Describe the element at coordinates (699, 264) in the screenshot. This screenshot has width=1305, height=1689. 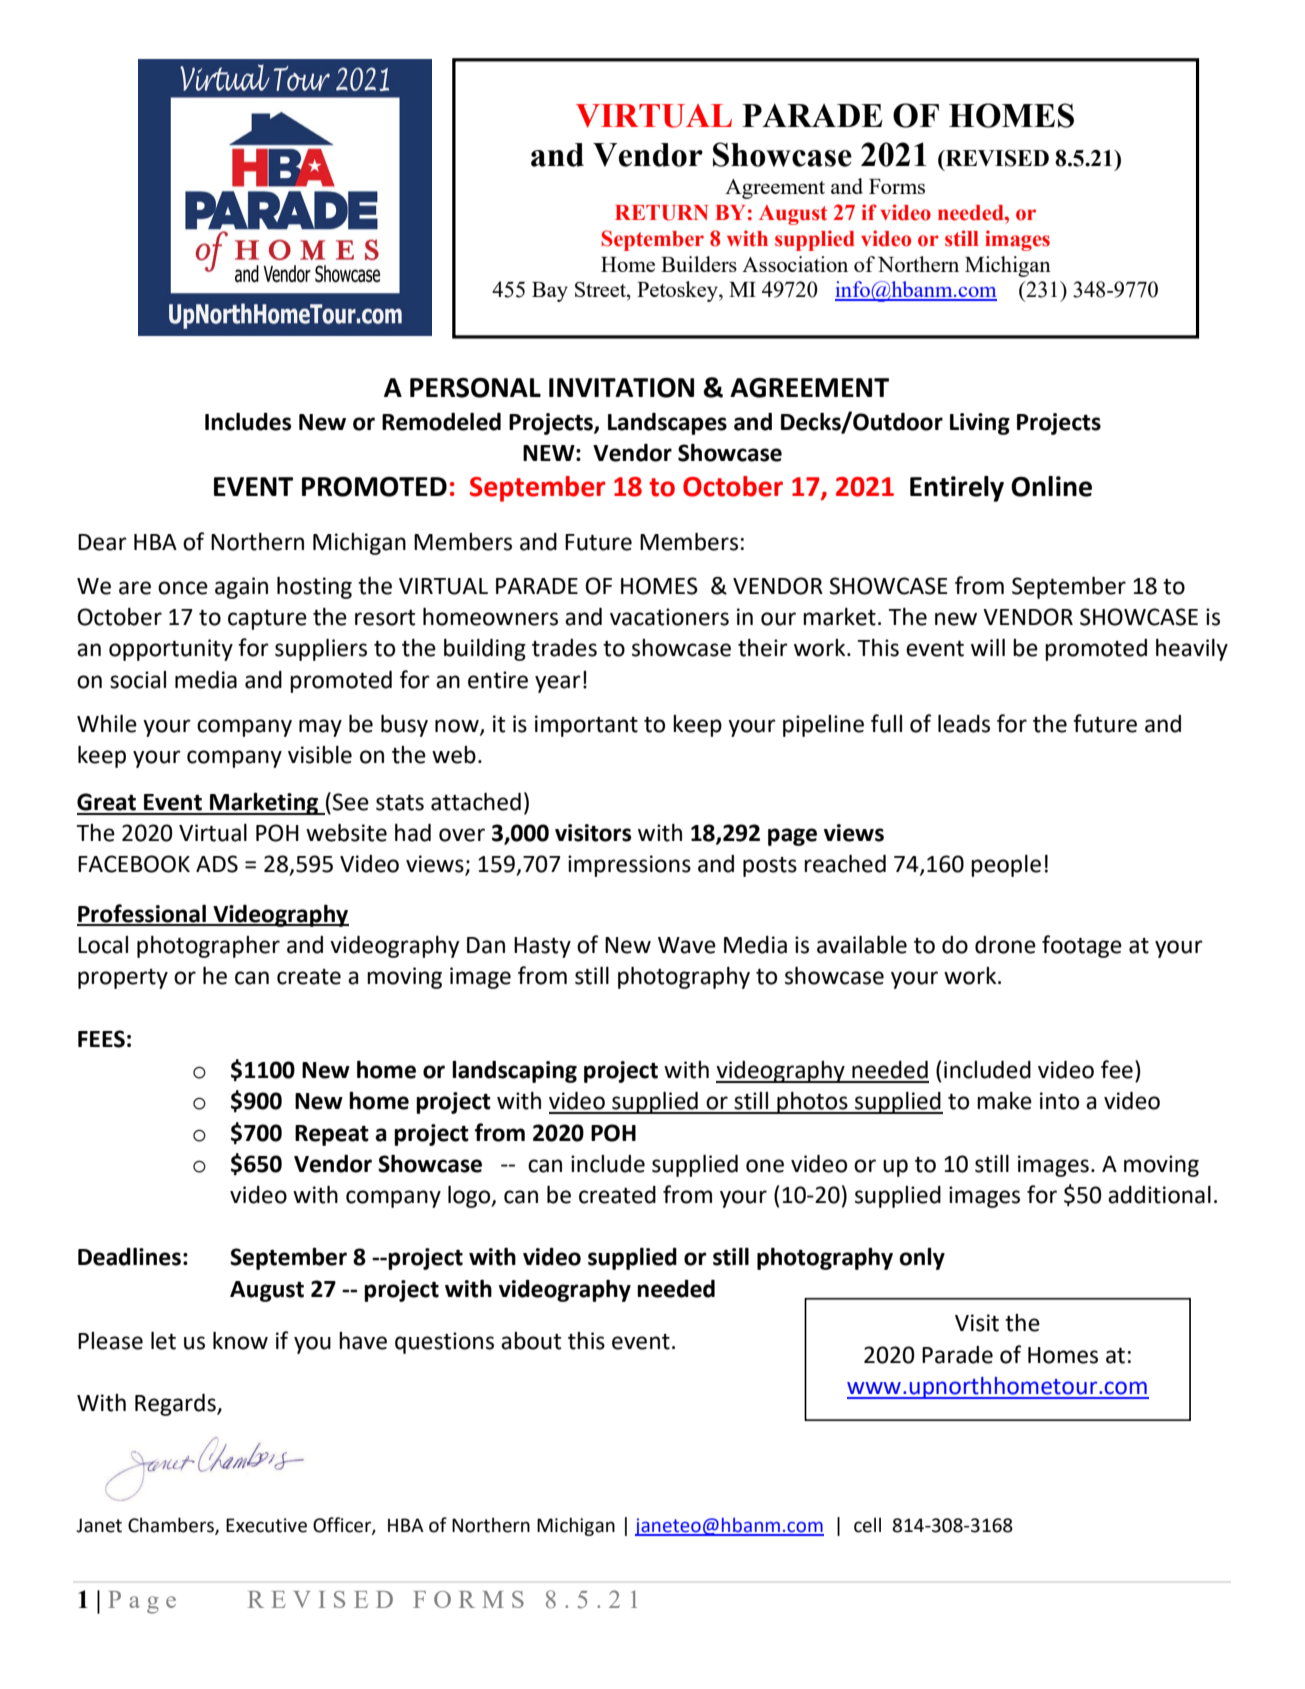
I see `Builders` at that location.
